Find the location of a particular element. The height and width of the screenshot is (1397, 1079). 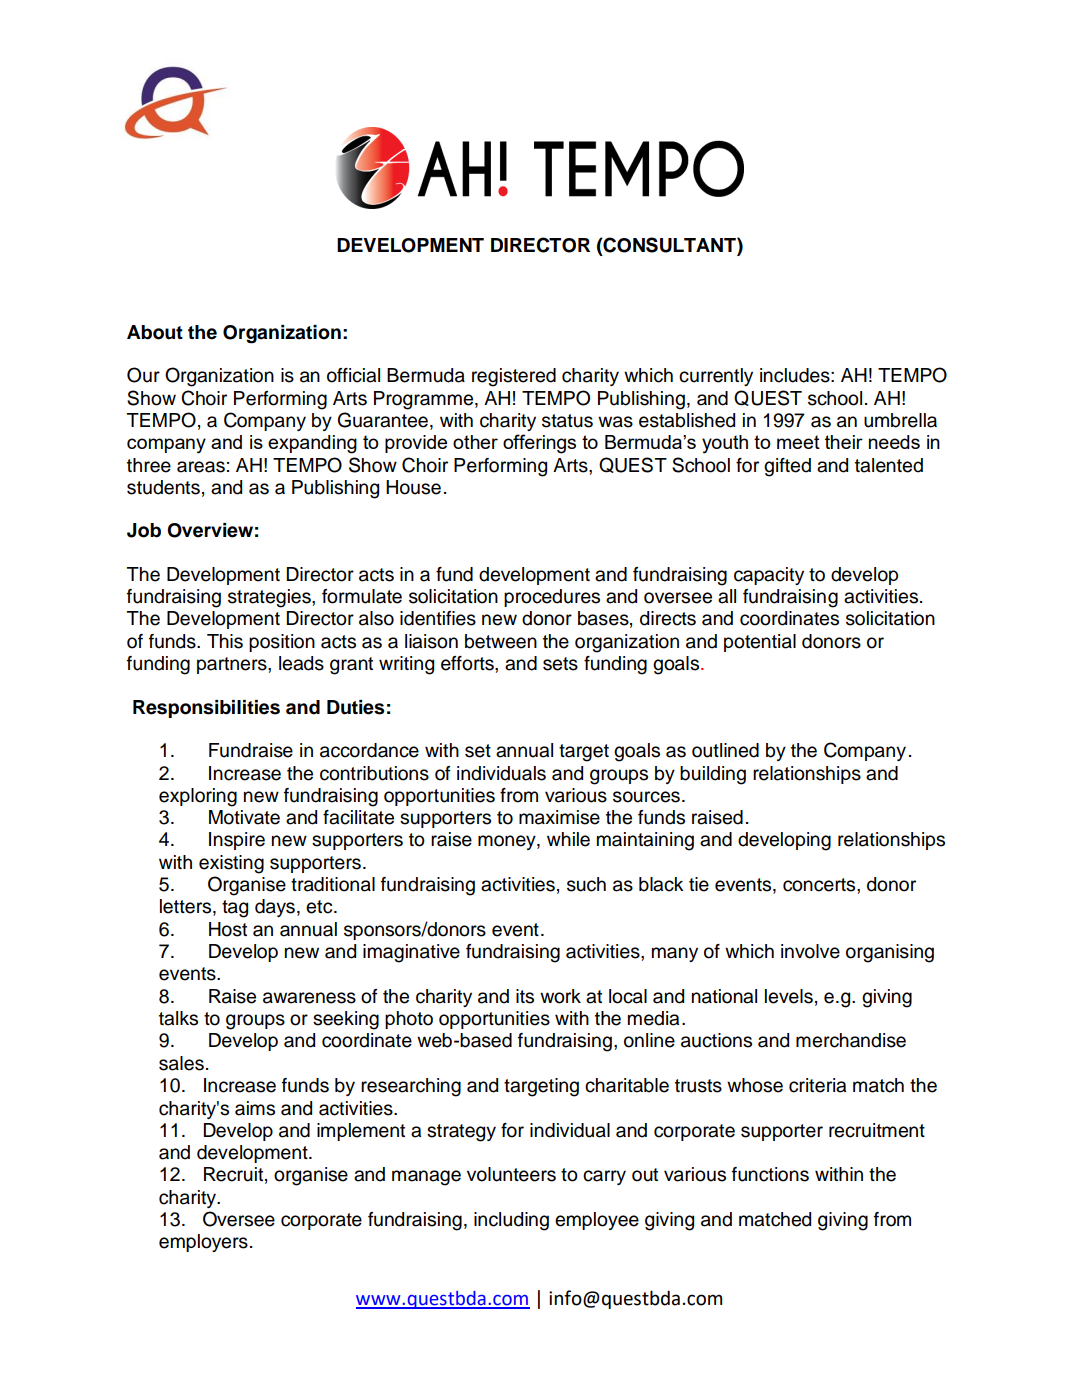

employers is located at coordinates (203, 1243).
